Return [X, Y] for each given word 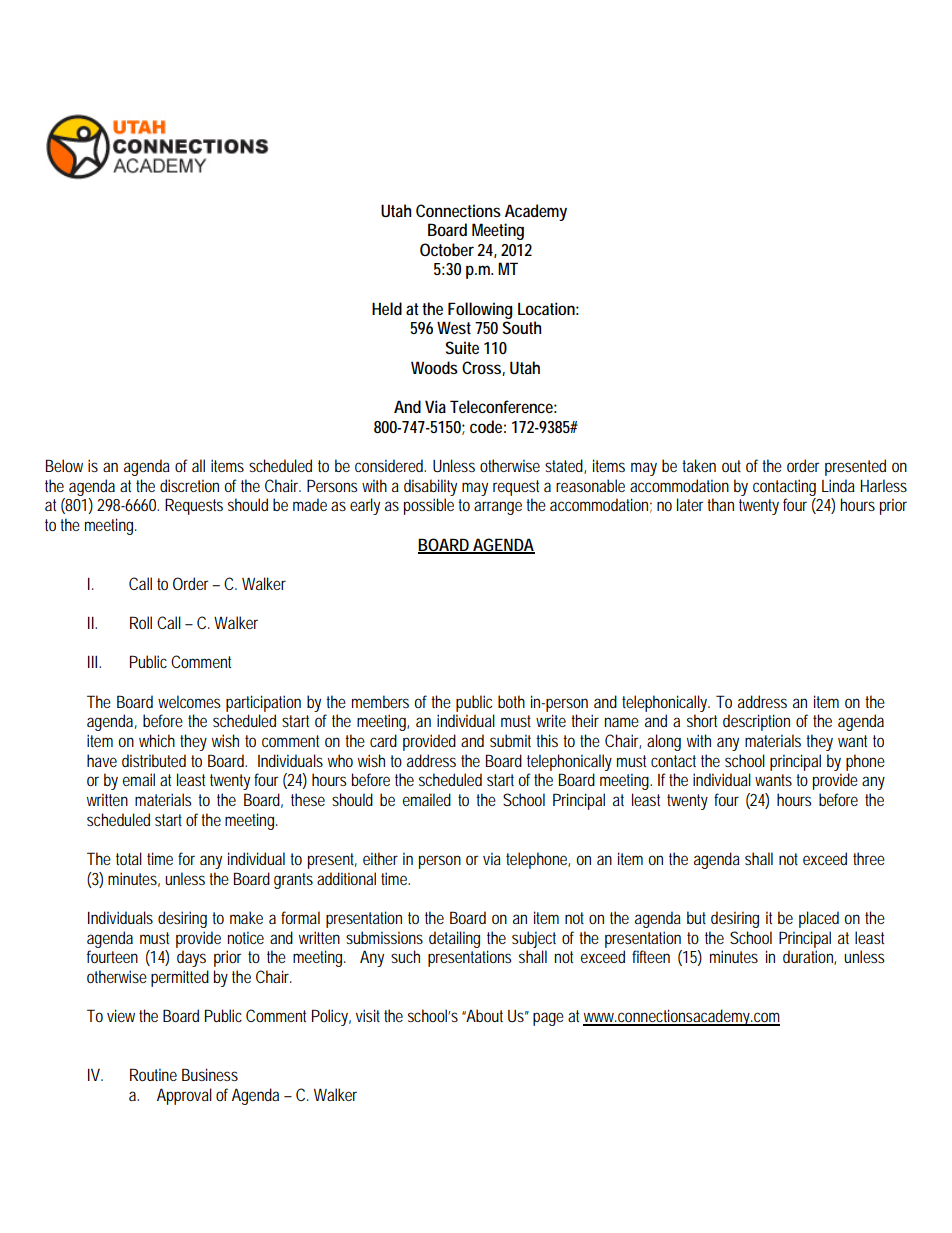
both [511, 701]
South [522, 327]
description [756, 722]
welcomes [189, 701]
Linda [838, 485]
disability [430, 487]
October [449, 249]
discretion [189, 485]
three [869, 858]
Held [387, 308]
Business [210, 1074]
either [380, 858]
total [129, 858]
